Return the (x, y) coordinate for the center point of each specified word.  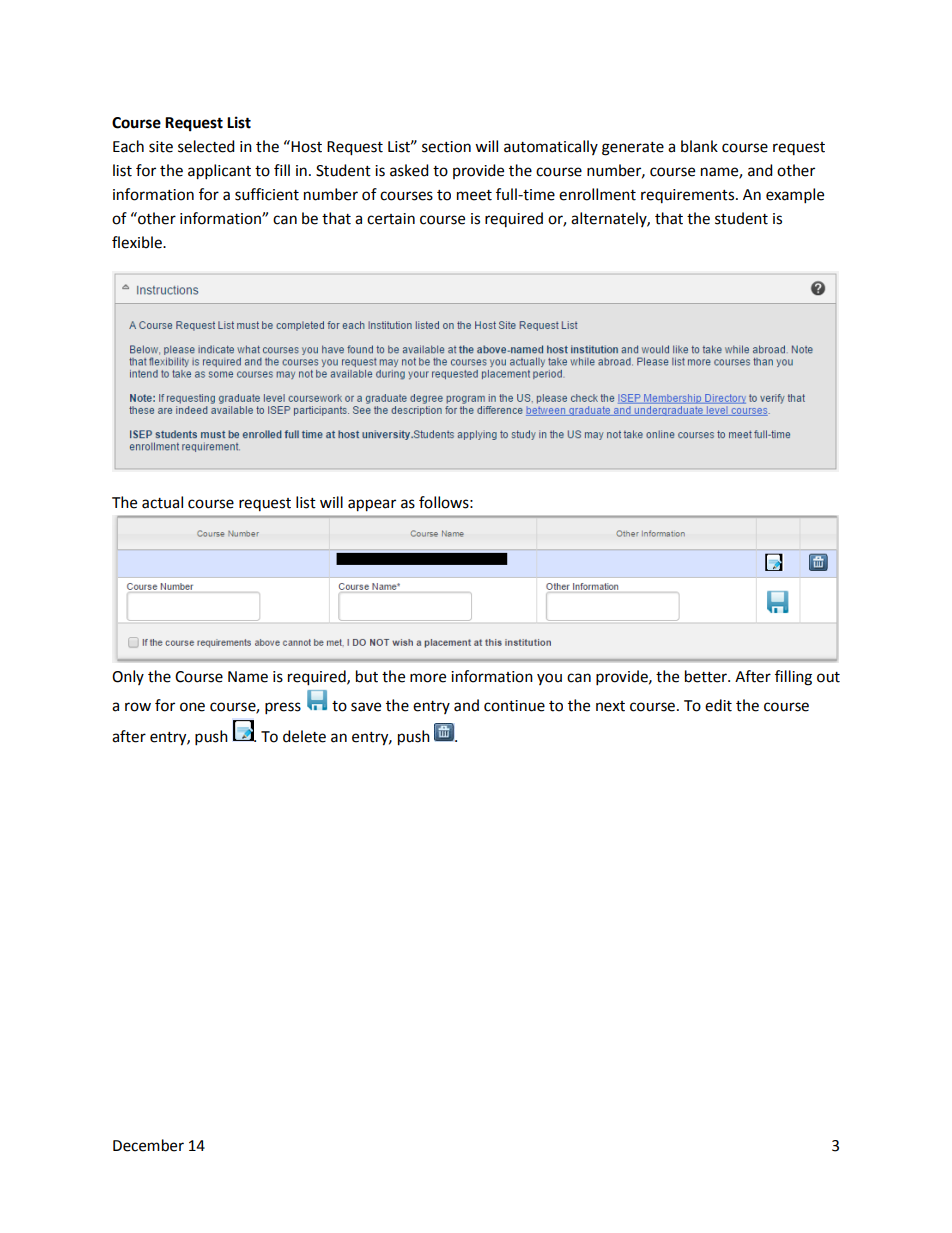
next (610, 706)
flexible (138, 242)
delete (304, 736)
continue (514, 706)
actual (162, 502)
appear (372, 505)
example (795, 196)
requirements (689, 196)
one (192, 707)
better (707, 676)
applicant (219, 172)
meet (474, 195)
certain (391, 219)
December (148, 1145)
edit (718, 705)
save (366, 707)
